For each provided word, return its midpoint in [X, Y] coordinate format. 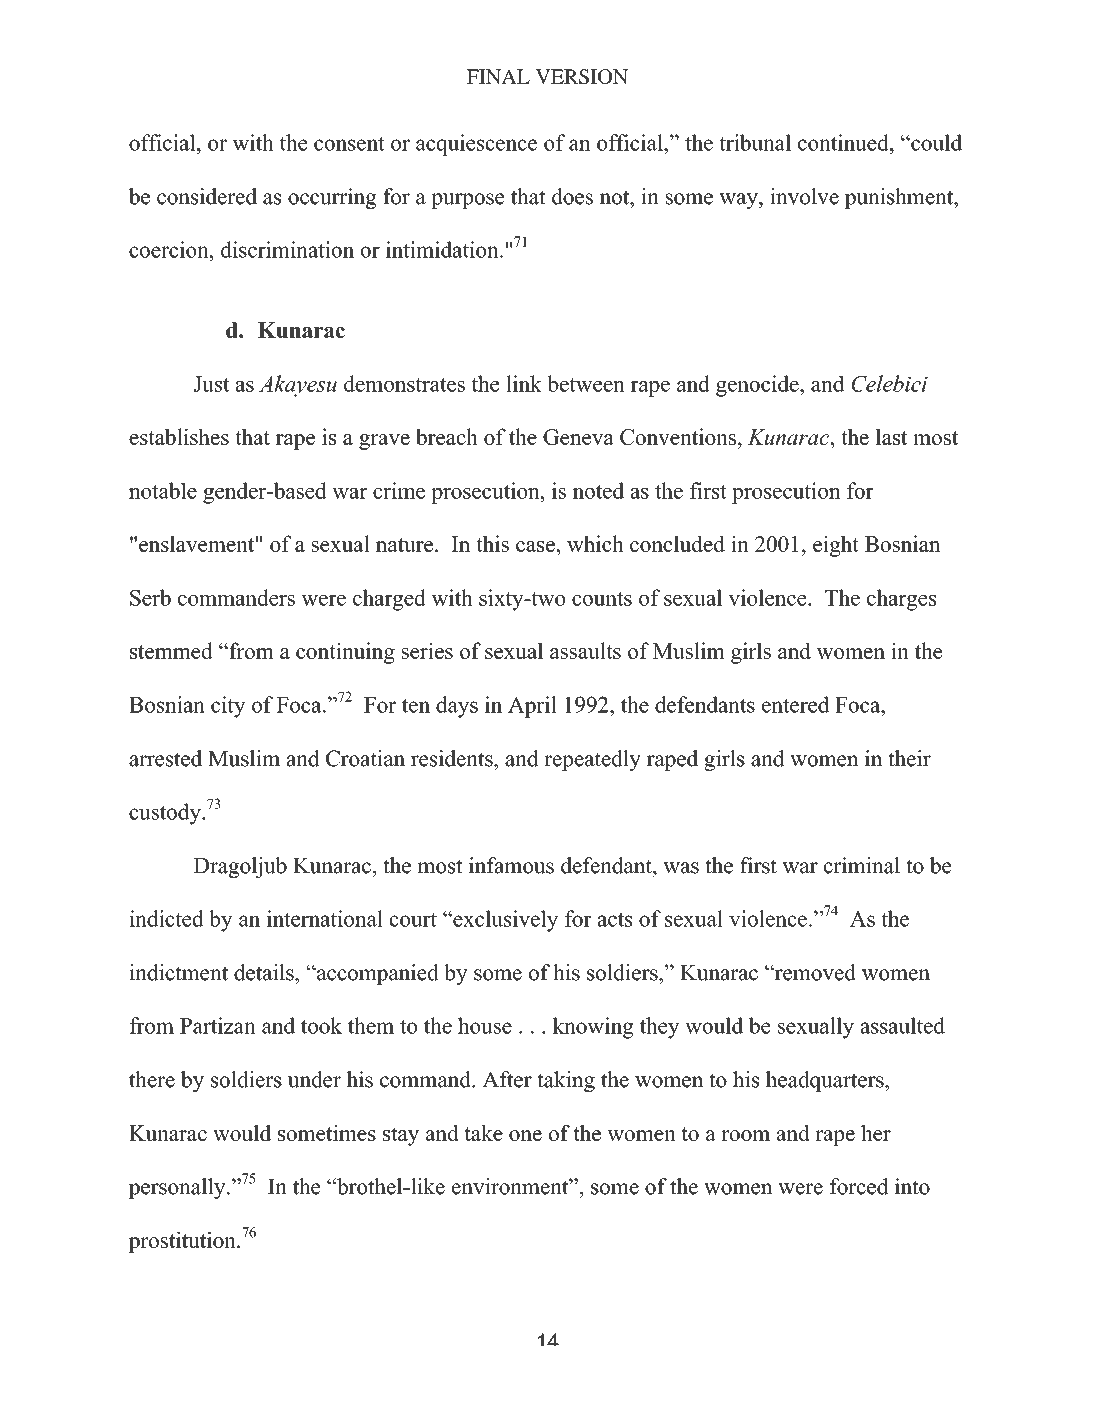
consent [349, 144]
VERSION [581, 76]
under [314, 1079]
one [525, 1135]
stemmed [171, 650]
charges [901, 600]
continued [844, 142]
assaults [585, 650]
